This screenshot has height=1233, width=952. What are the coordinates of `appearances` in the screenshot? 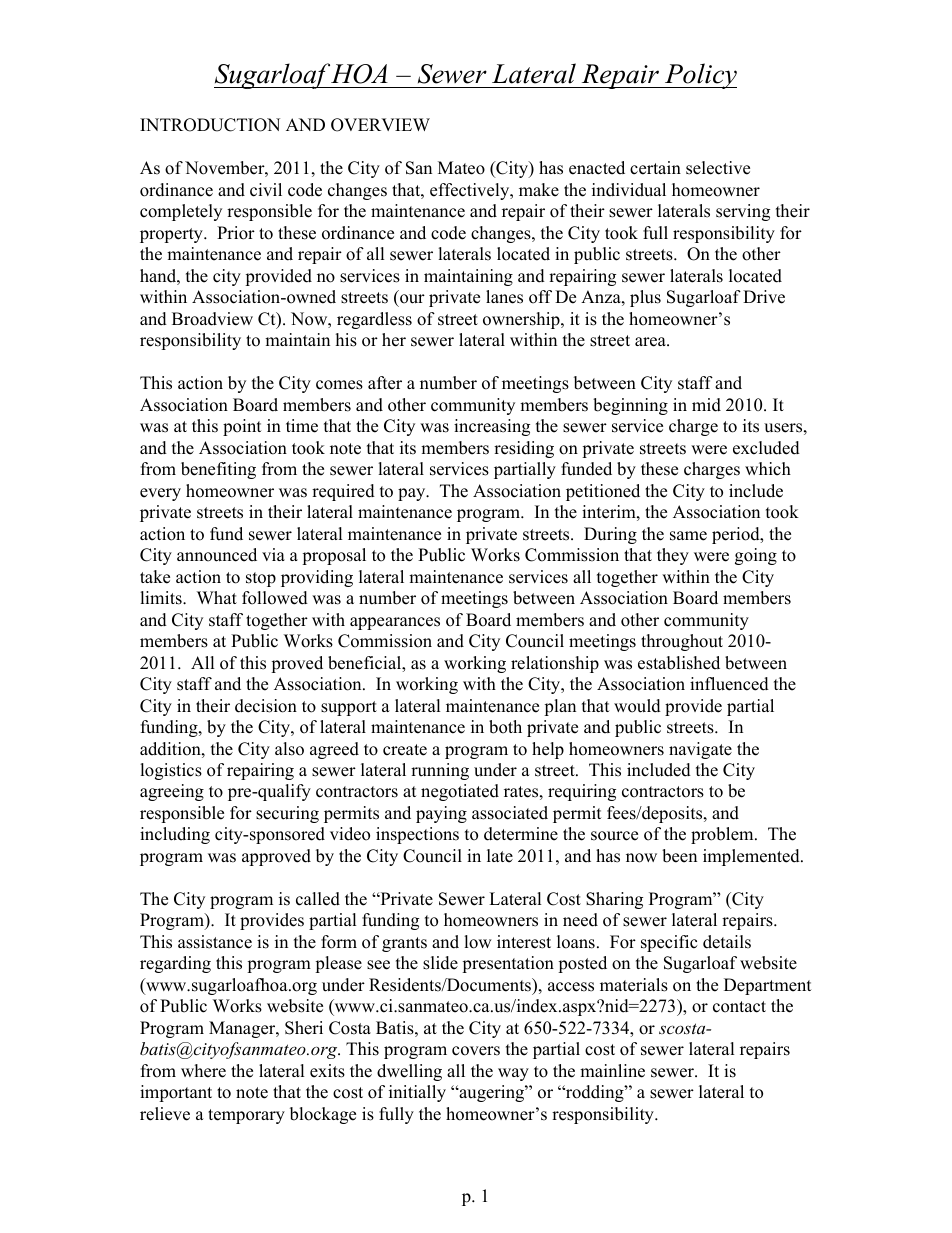 It's located at (395, 623).
